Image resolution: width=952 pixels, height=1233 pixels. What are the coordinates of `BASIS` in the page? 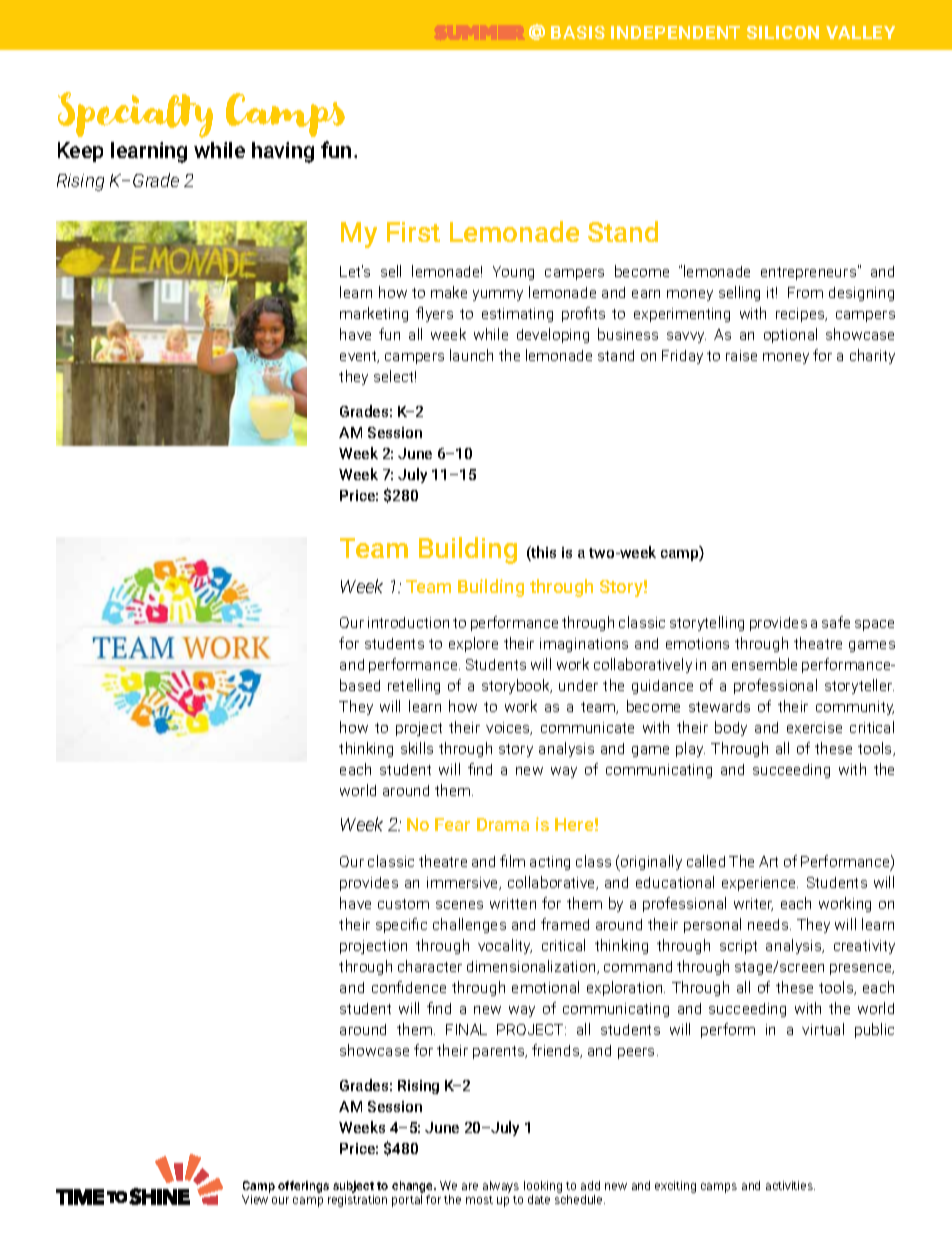 It's located at (578, 32).
